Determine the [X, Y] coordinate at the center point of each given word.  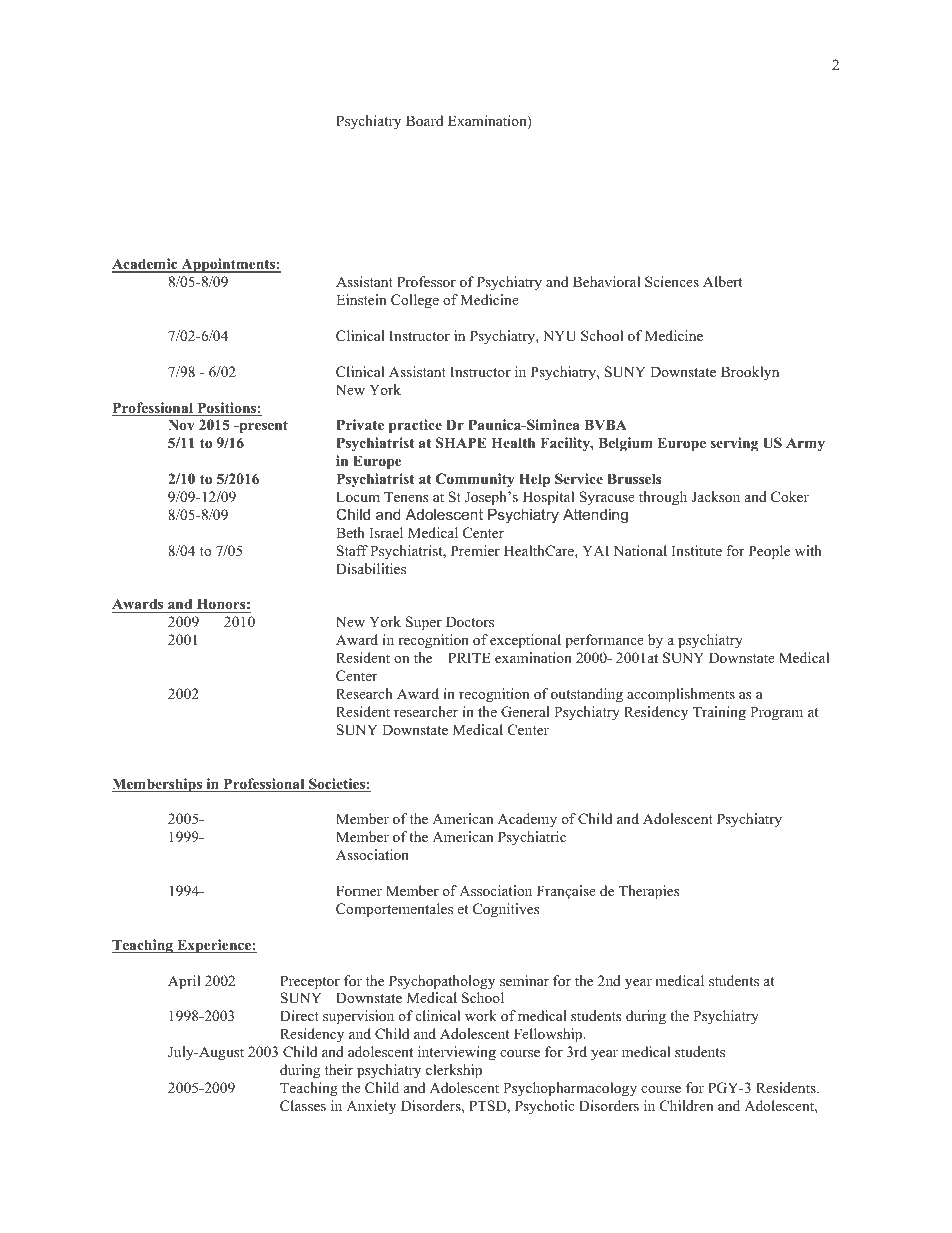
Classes [303, 1106]
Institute [697, 550]
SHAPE [461, 443]
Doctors [470, 621]
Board [424, 120]
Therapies [649, 892]
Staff [352, 551]
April [184, 982]
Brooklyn [750, 373]
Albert [722, 281]
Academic [146, 265]
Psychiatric [532, 838]
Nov [181, 424]
